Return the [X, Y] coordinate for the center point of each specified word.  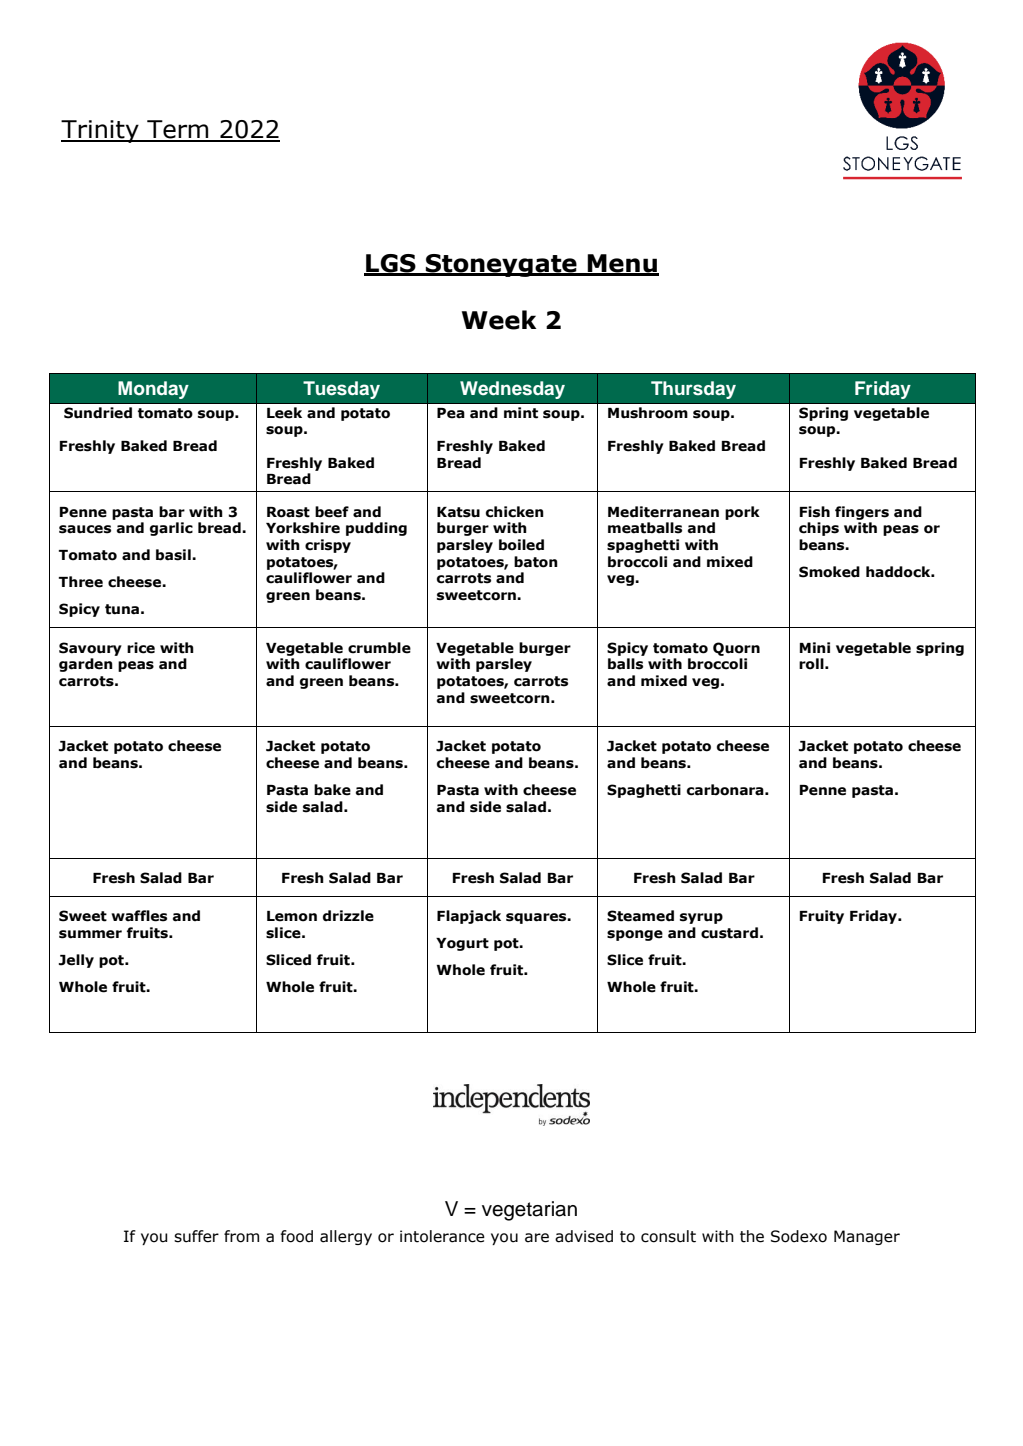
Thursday [693, 390]
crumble [379, 648]
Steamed [640, 916]
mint [521, 413]
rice [141, 648]
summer [90, 934]
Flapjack [469, 917]
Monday [153, 390]
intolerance [442, 1236]
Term [178, 130]
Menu [622, 264]
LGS [391, 264]
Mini [815, 647]
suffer [196, 1236]
